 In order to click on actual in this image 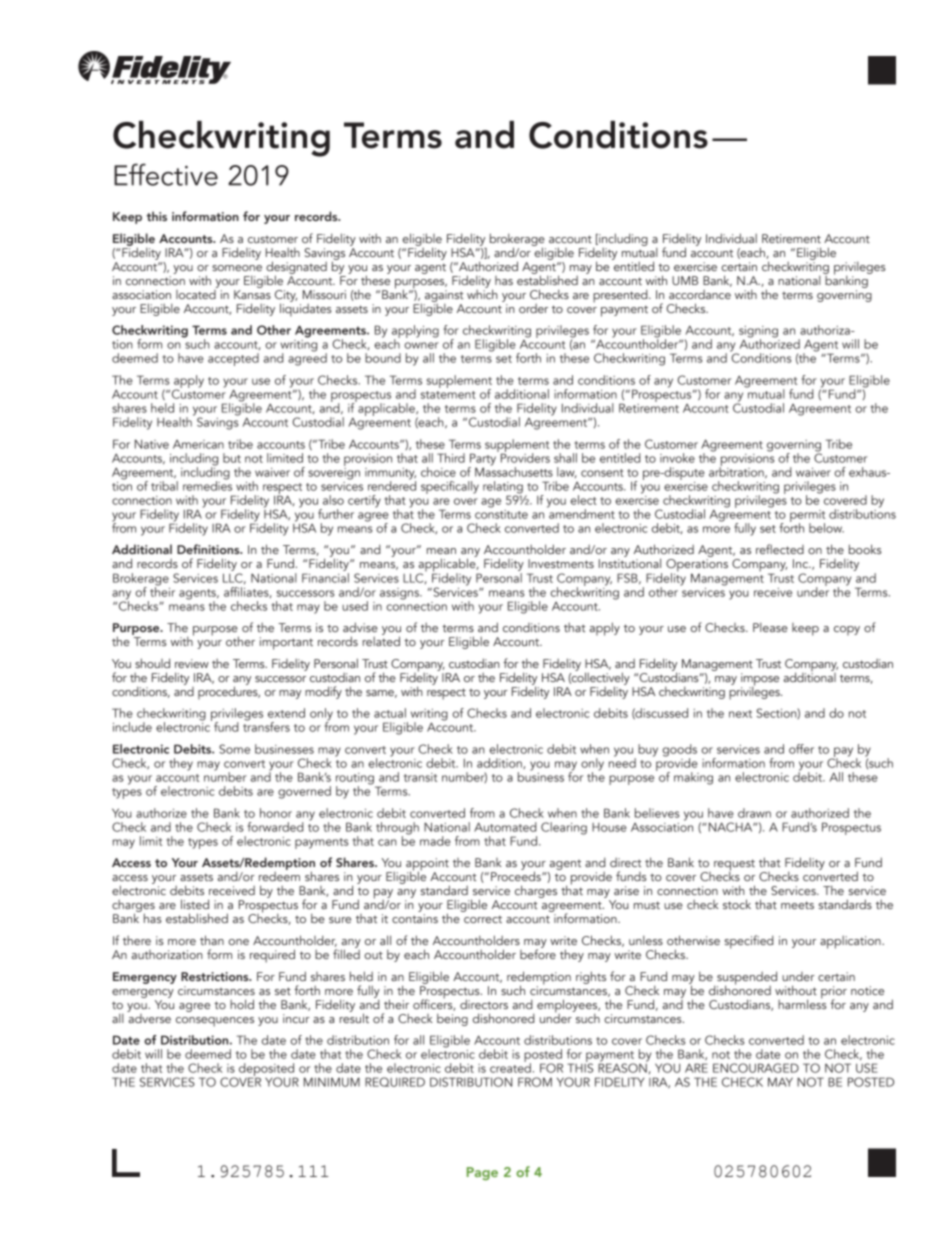, I will do `click(390, 713)`.
